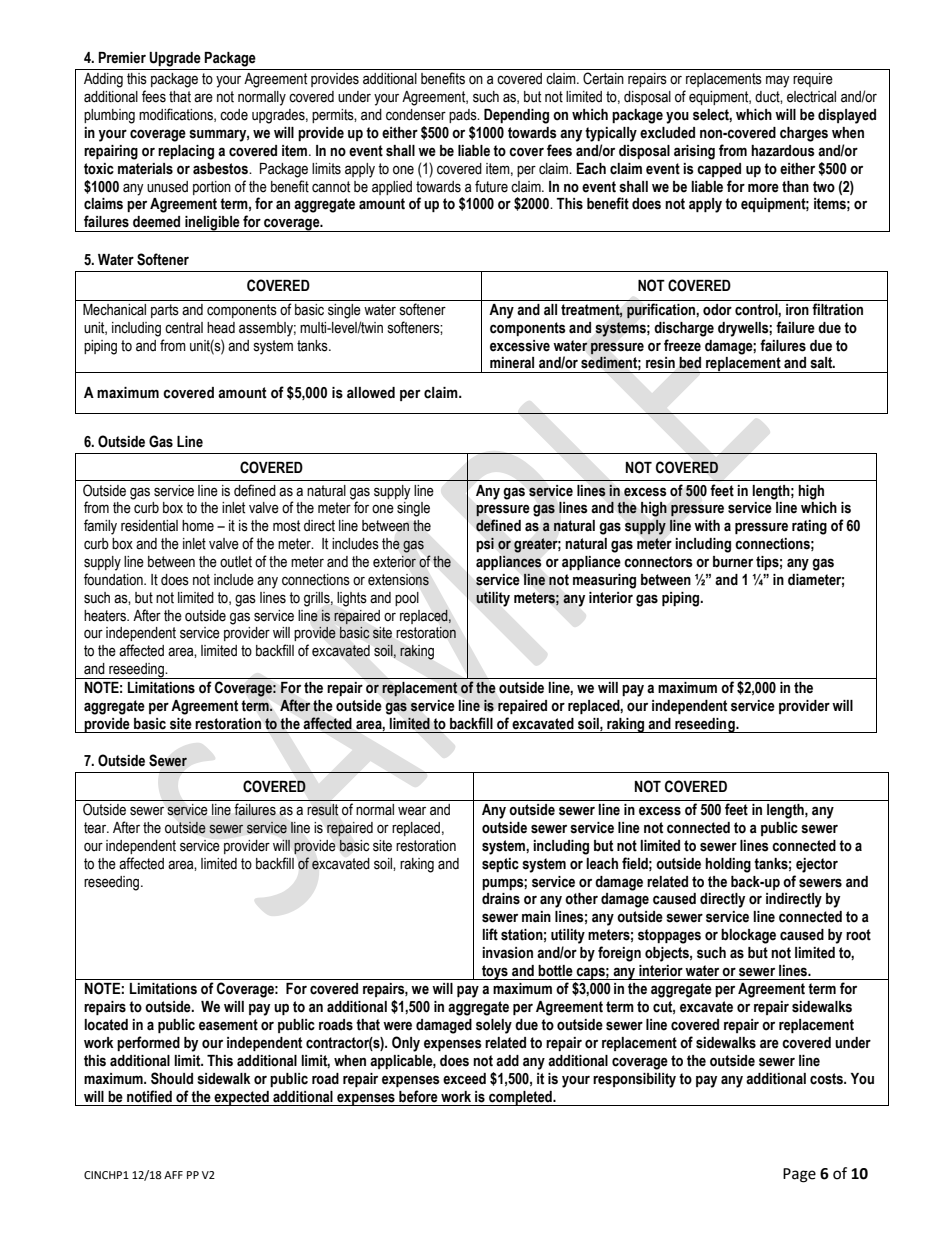 This screenshot has height=1233, width=952. What do you see at coordinates (464, 1079) in the screenshot?
I see `exceed` at bounding box center [464, 1079].
